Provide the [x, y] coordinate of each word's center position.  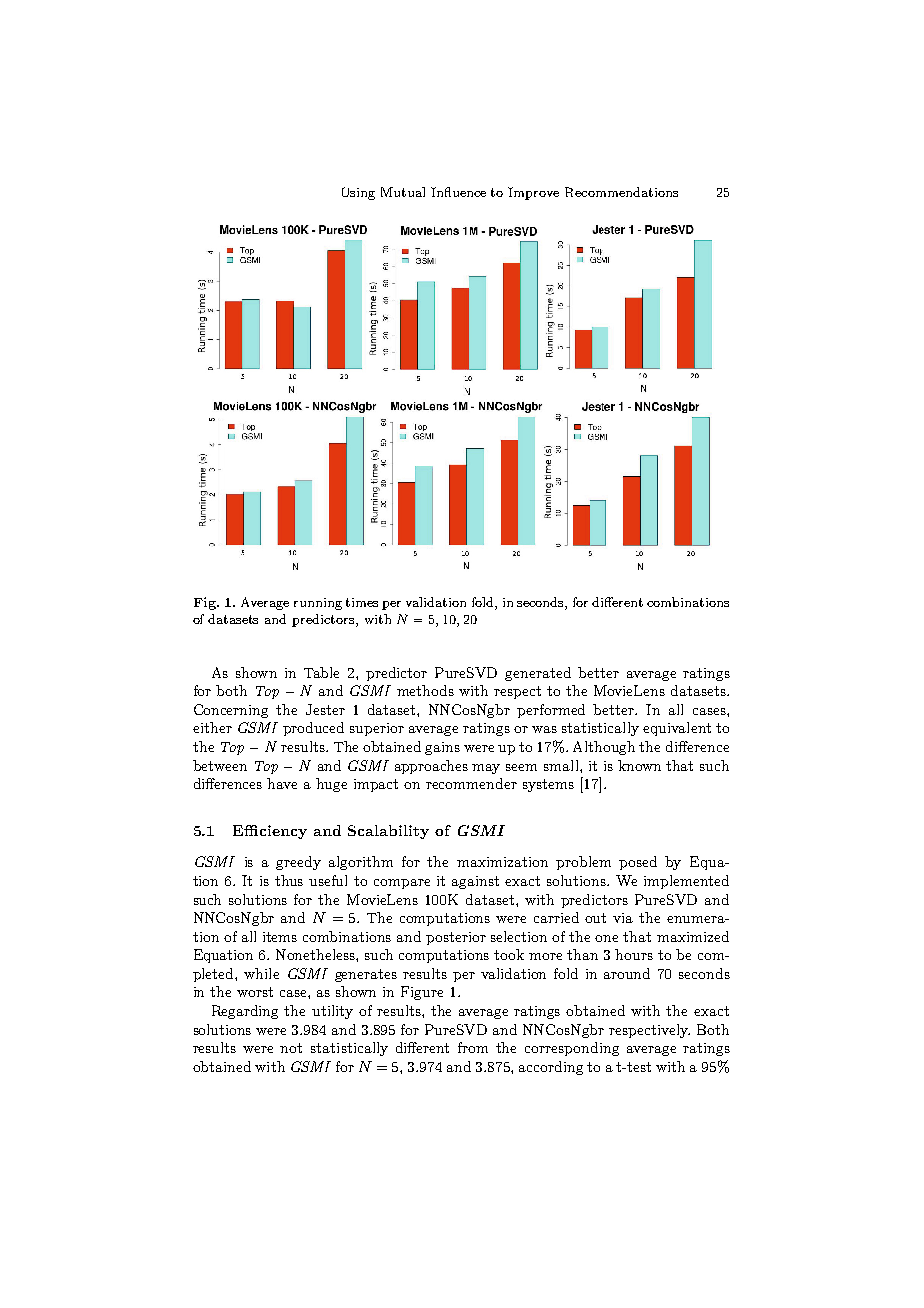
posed [638, 863]
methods [425, 690]
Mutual [403, 192]
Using [358, 193]
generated [538, 674]
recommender [471, 783]
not [291, 1048]
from [473, 1047]
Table [321, 672]
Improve [533, 193]
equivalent [677, 729]
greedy [298, 863]
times [362, 602]
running [318, 604]
